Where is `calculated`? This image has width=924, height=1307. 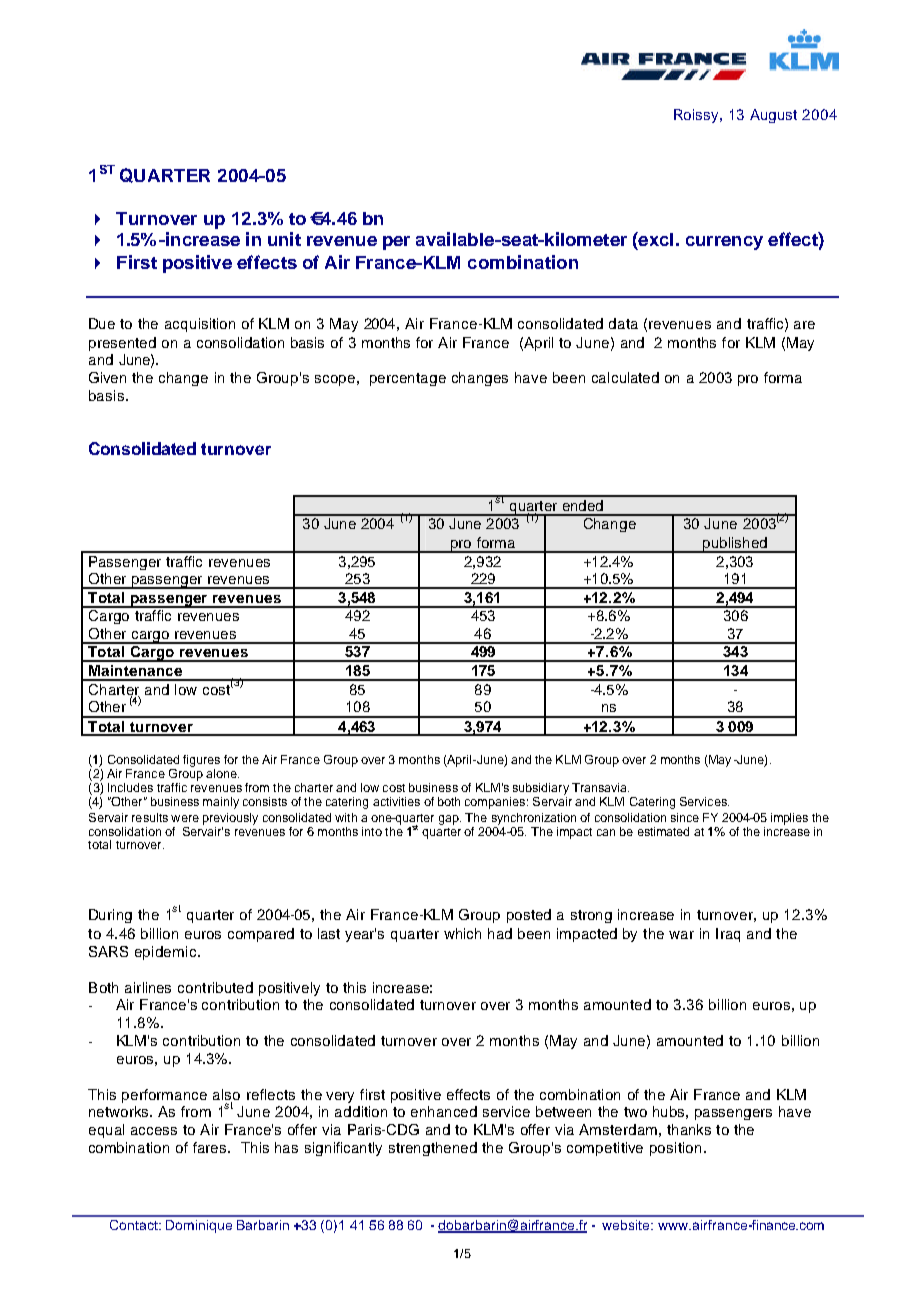
calculated is located at coordinates (625, 377).
